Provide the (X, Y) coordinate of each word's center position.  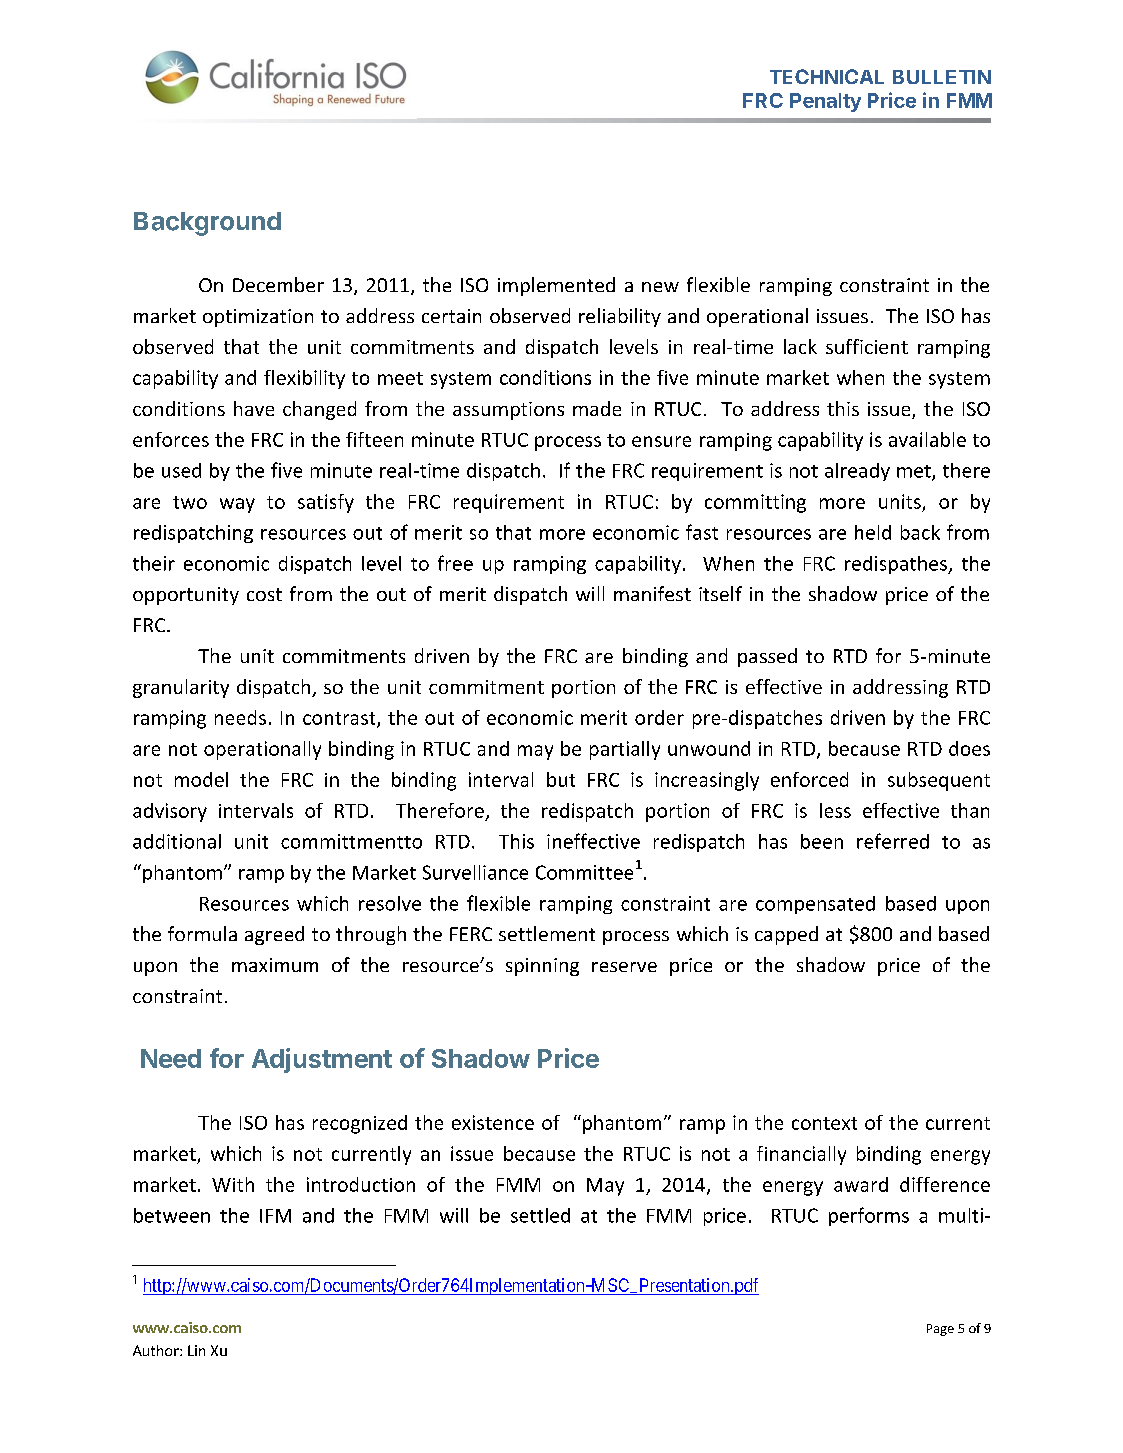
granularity (181, 688)
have (254, 408)
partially (625, 750)
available (927, 439)
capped (786, 935)
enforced (809, 779)
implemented (556, 286)
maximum (275, 965)
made (597, 408)
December (278, 284)
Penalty (825, 102)
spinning (542, 967)
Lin (196, 1350)
